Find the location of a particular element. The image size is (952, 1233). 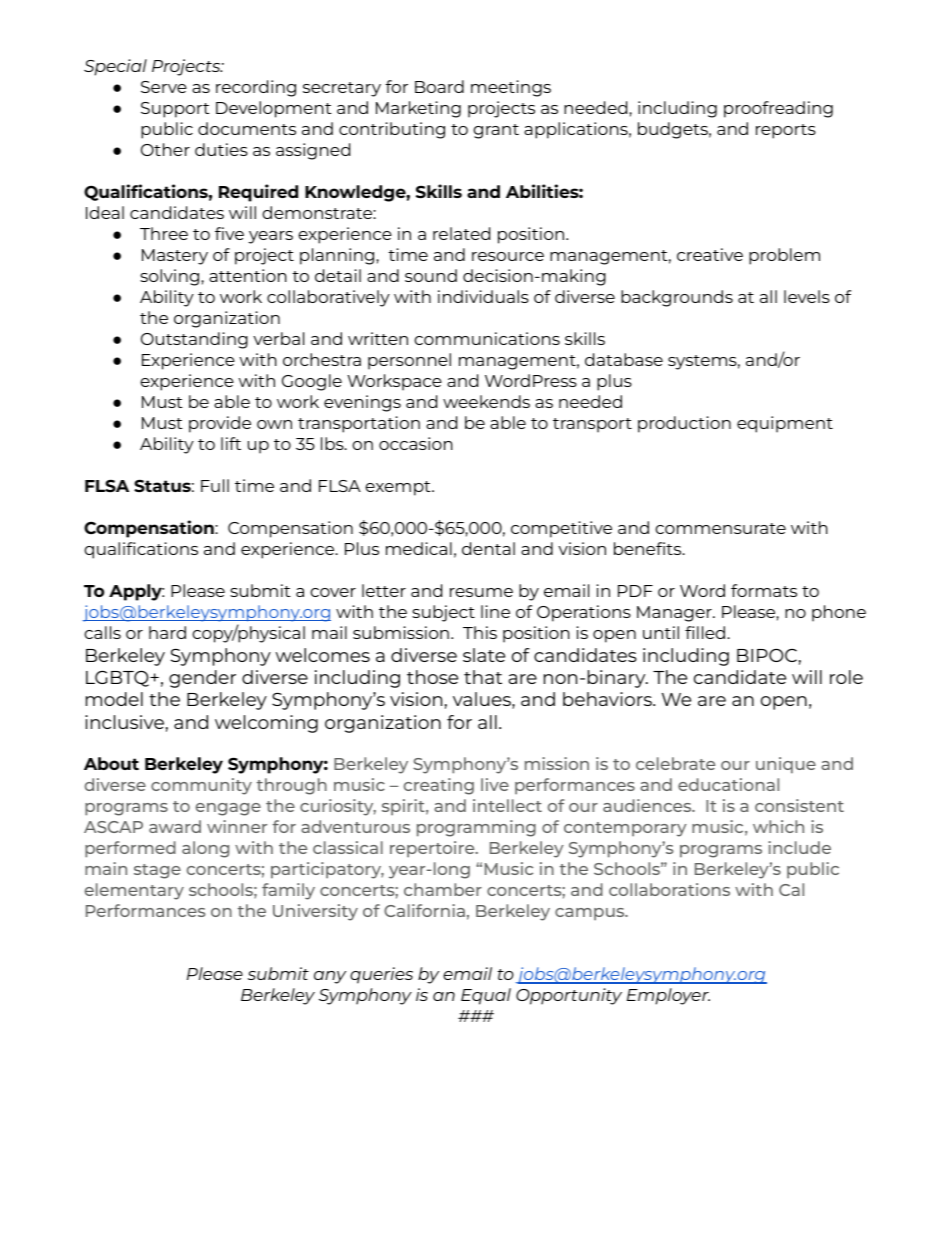

that is located at coordinates (483, 677).
